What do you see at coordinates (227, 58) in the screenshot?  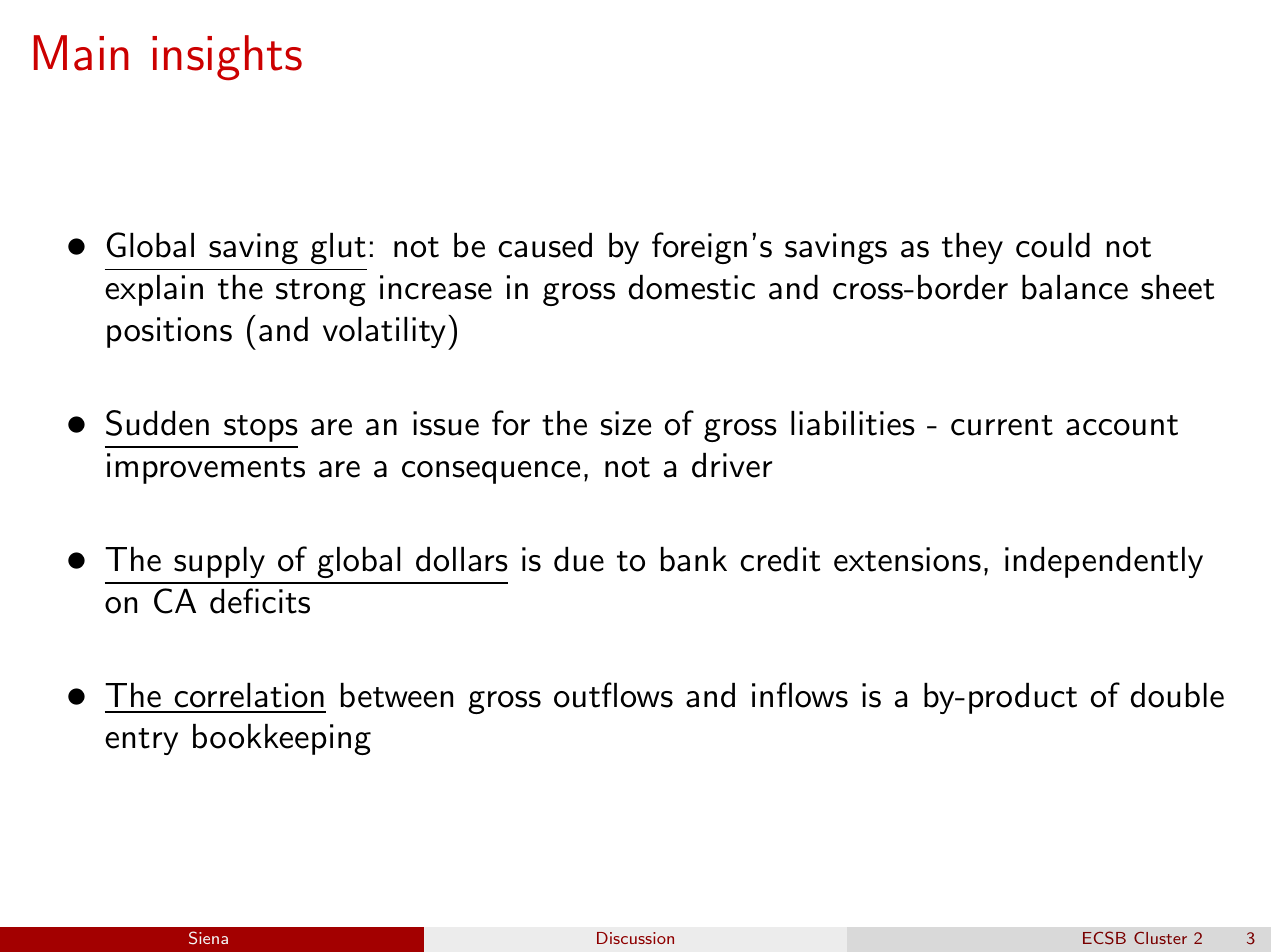 I see `insights` at bounding box center [227, 58].
